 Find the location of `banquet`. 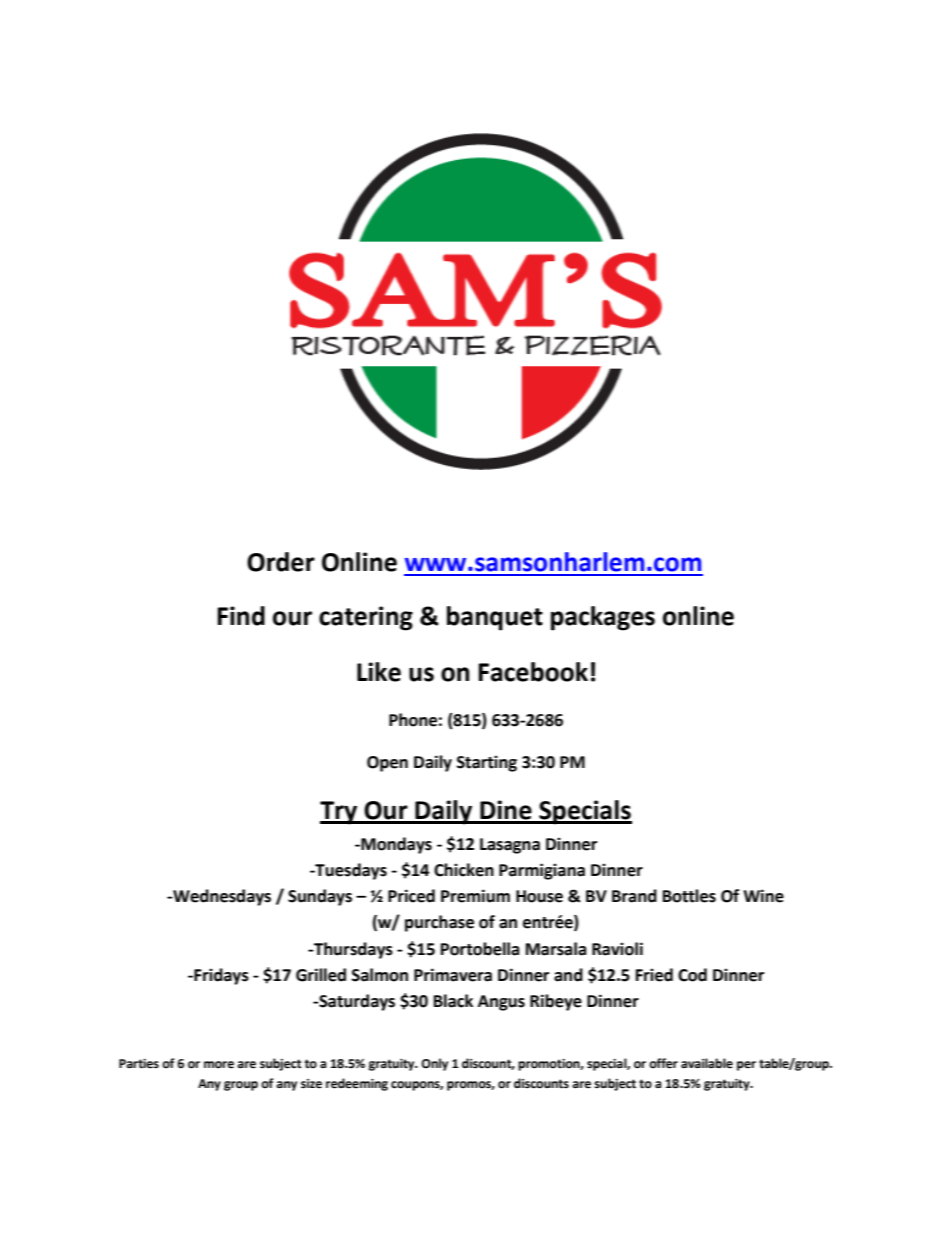

banquet is located at coordinates (495, 618).
